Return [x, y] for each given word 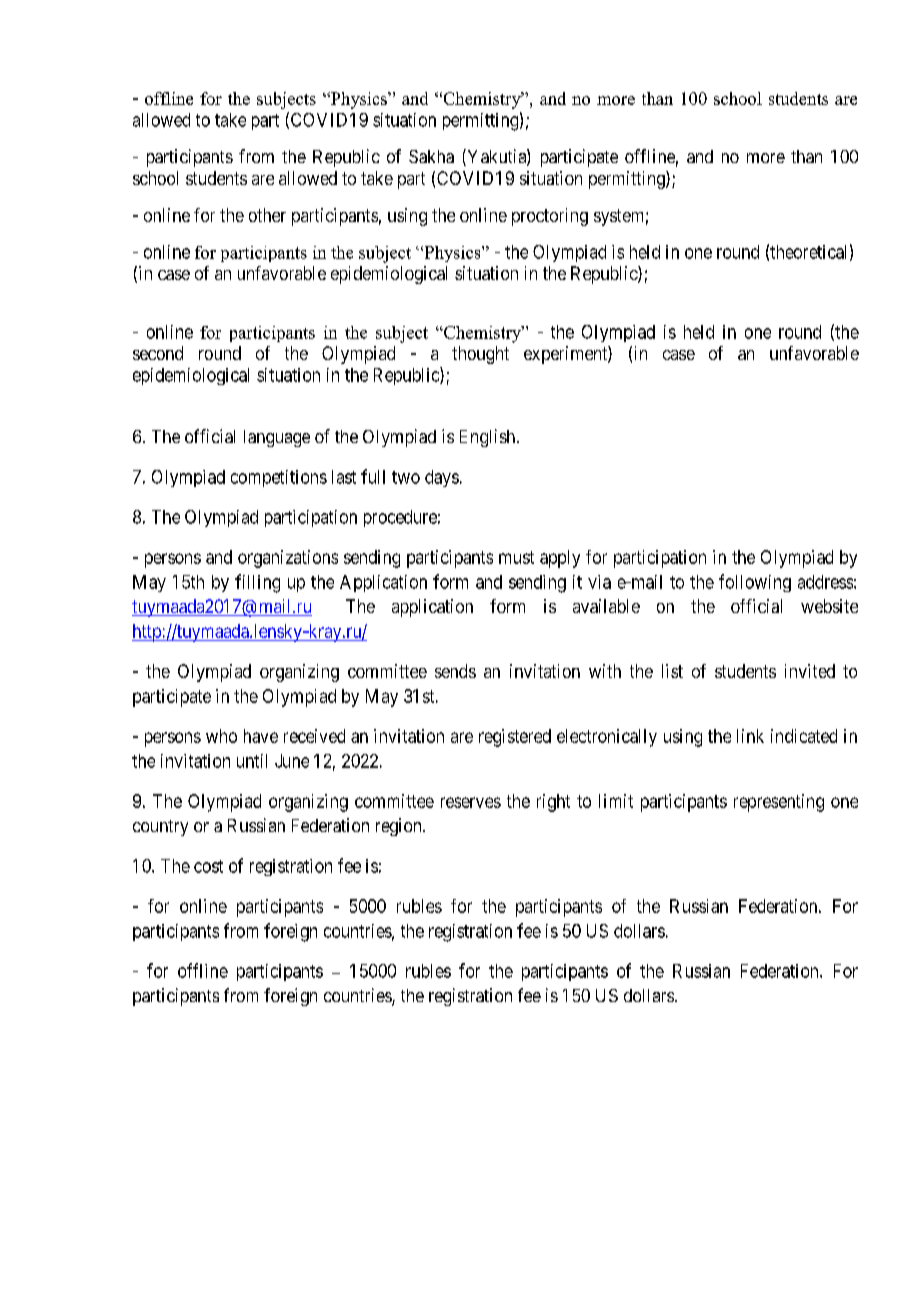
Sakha [431, 156]
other [267, 215]
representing [779, 803]
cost [208, 866]
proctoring [550, 217]
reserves [471, 802]
